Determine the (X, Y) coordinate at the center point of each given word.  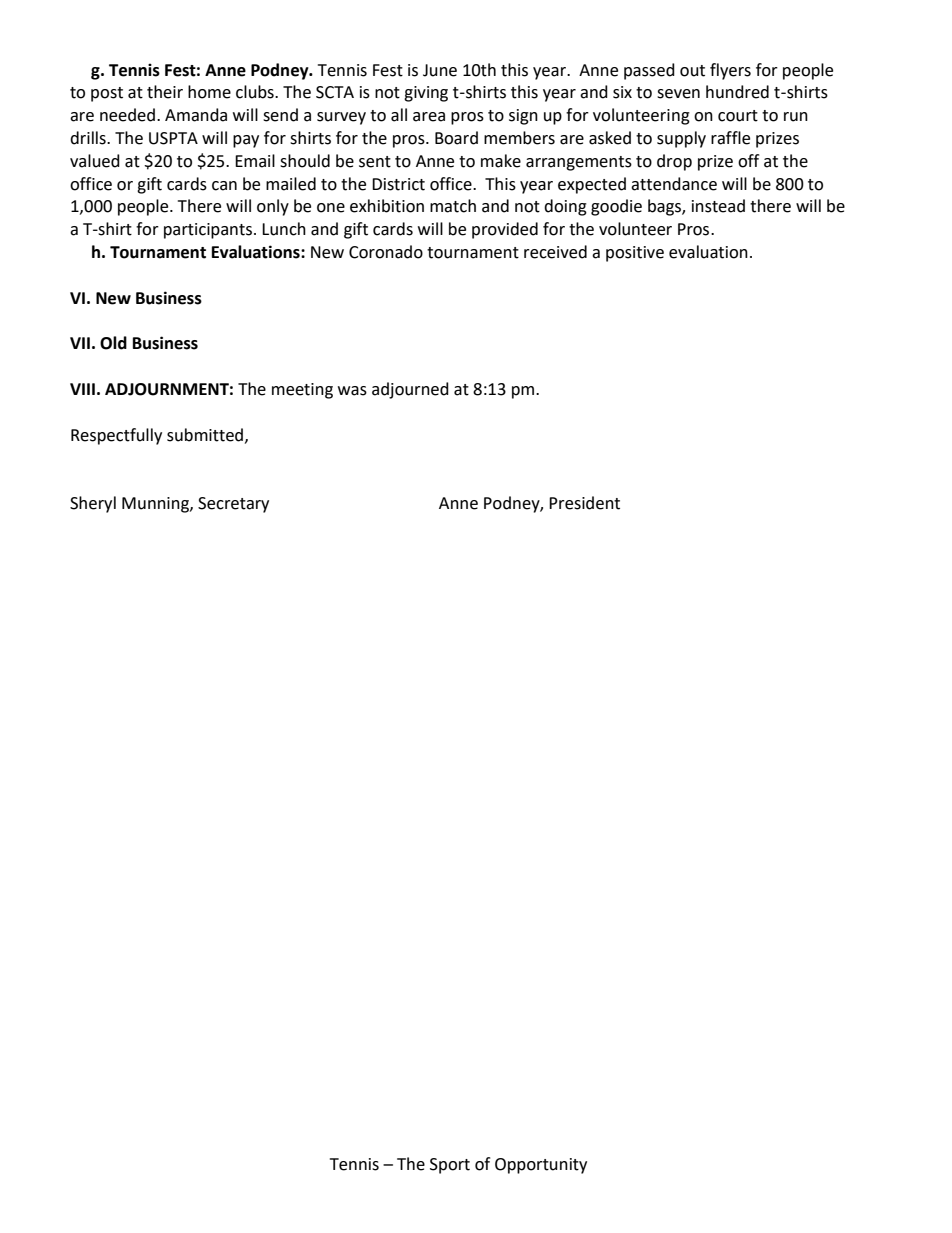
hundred (737, 92)
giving (426, 94)
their (165, 92)
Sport (450, 1166)
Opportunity (541, 1166)
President (584, 503)
